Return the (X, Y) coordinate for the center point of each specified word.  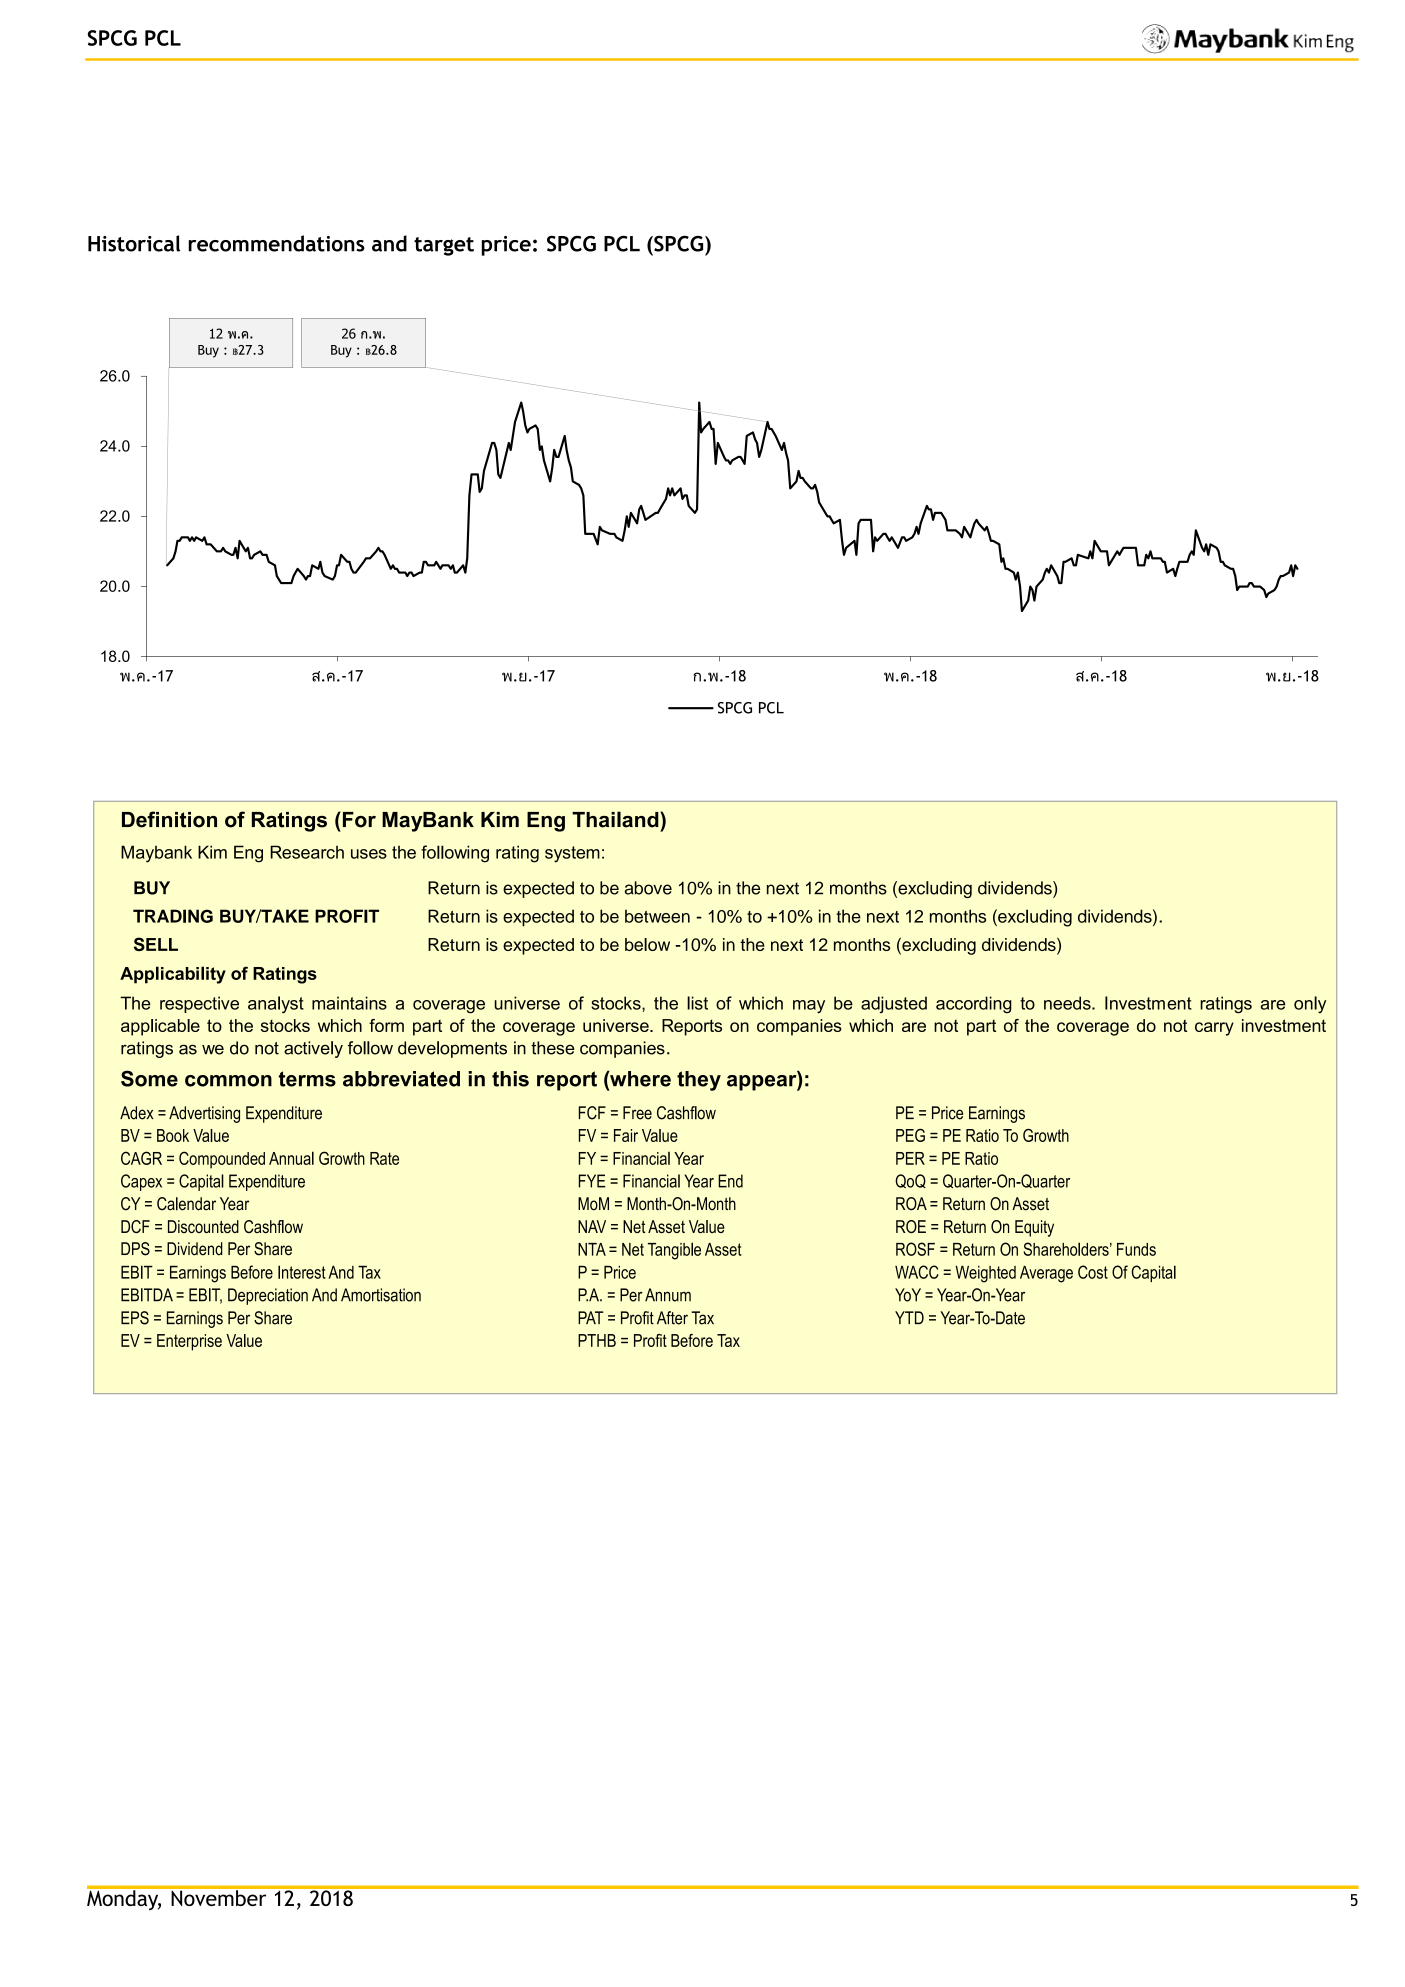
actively (313, 1049)
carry (1214, 1029)
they (699, 1081)
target (444, 246)
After (672, 1318)
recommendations (277, 243)
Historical (134, 243)
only (1310, 1005)
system (572, 854)
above (648, 888)
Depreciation (268, 1296)
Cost (1093, 1272)
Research (307, 852)
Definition (169, 819)
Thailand (616, 819)
